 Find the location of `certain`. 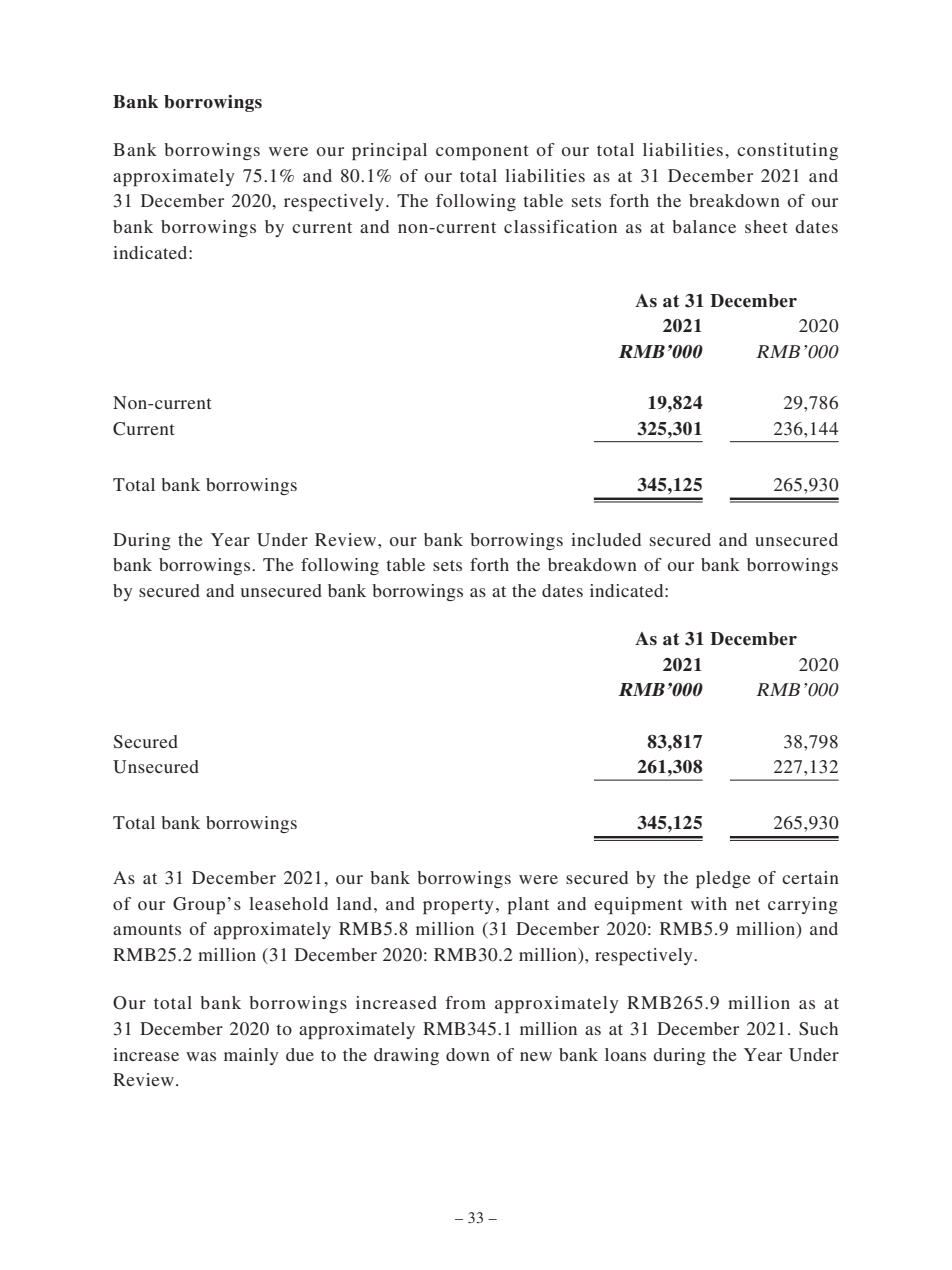

certain is located at coordinates (810, 877).
